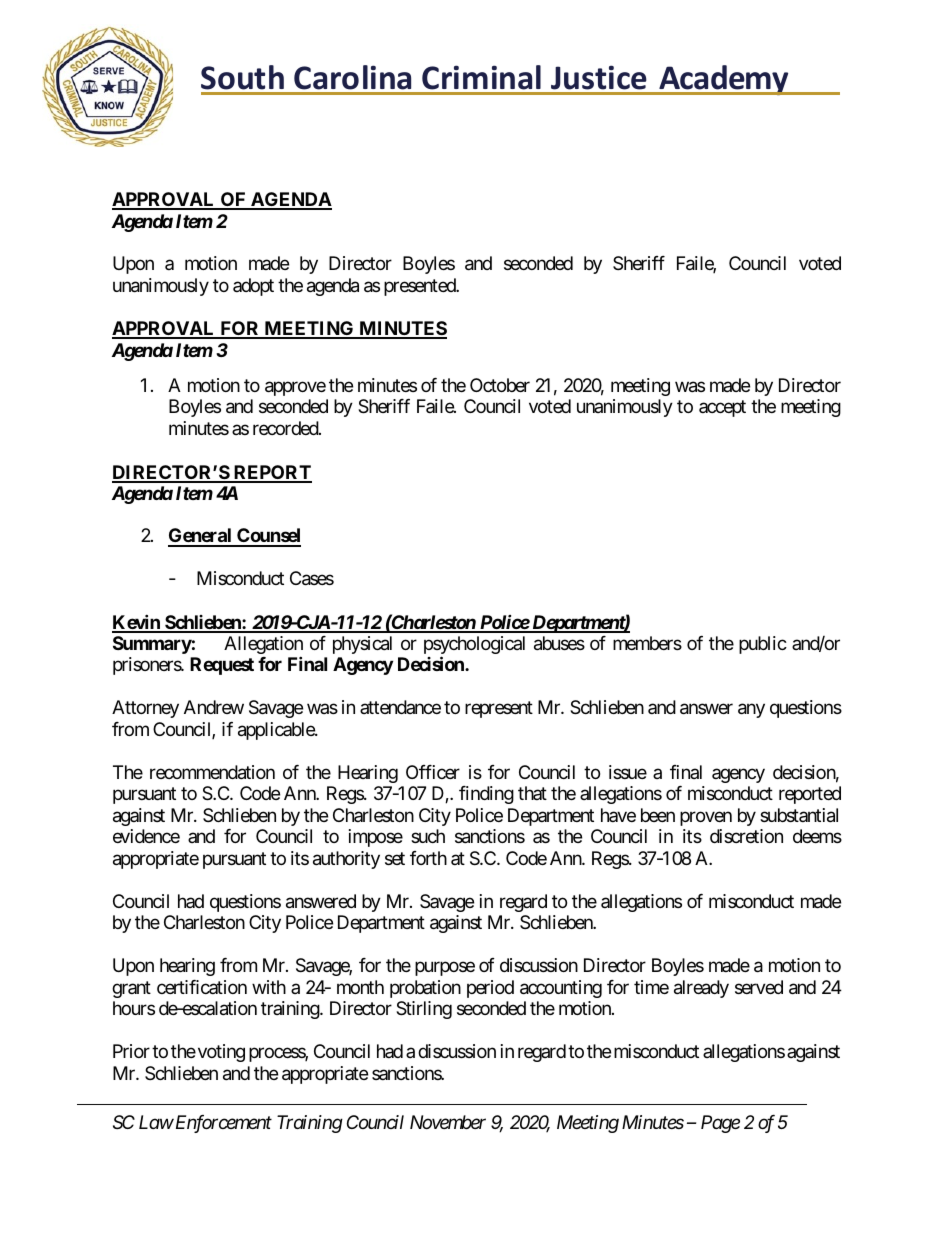 The height and width of the document is (1233, 952). Describe the element at coordinates (400, 707) in the document. I see `attendance` at that location.
